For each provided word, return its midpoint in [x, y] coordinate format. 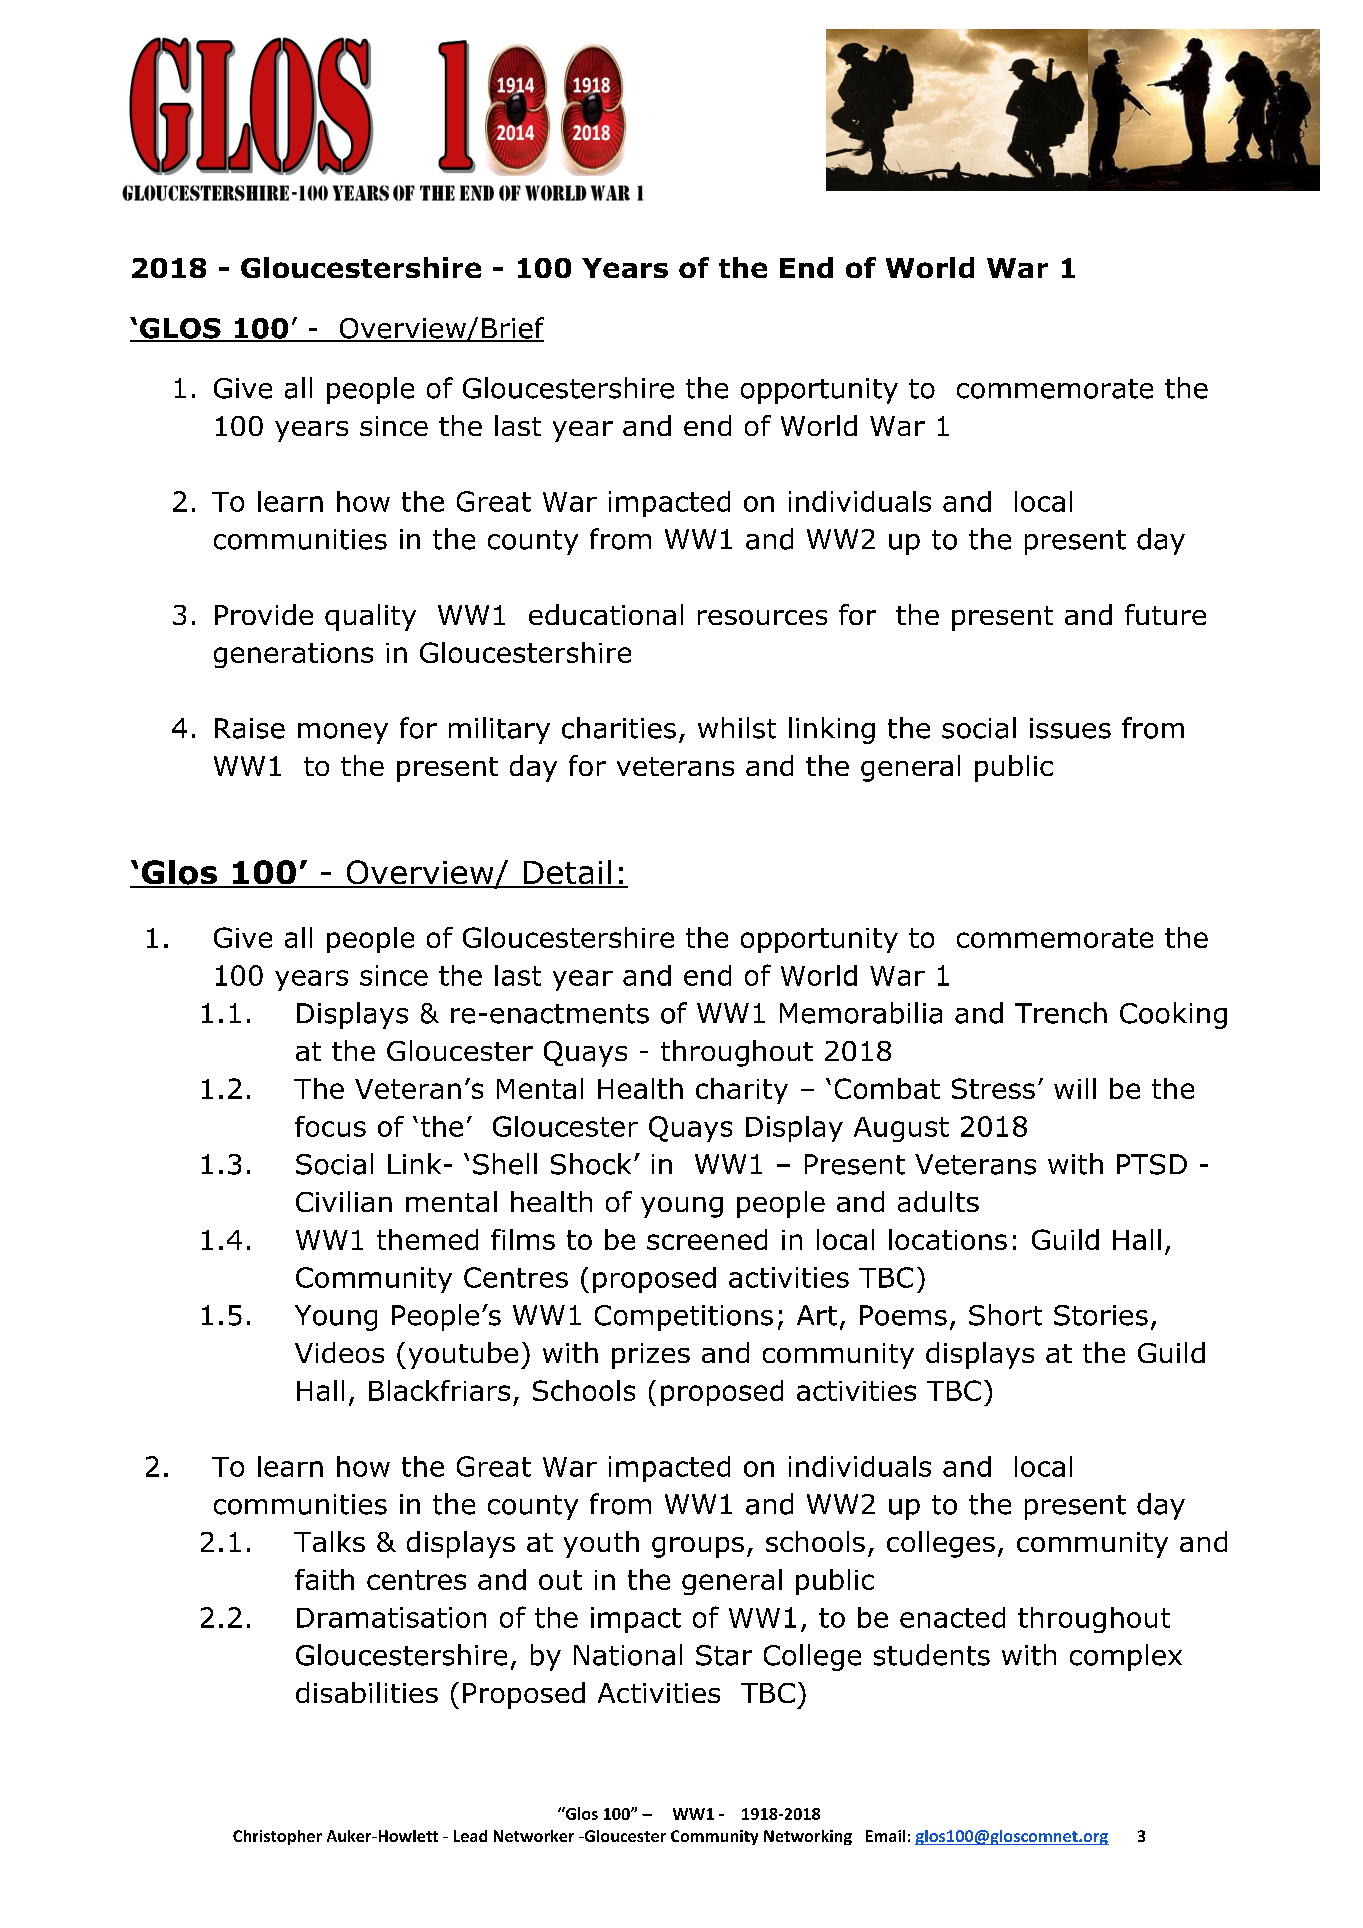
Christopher [277, 1837]
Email [885, 1836]
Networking [808, 1837]
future [1165, 614]
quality [370, 617]
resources [762, 617]
